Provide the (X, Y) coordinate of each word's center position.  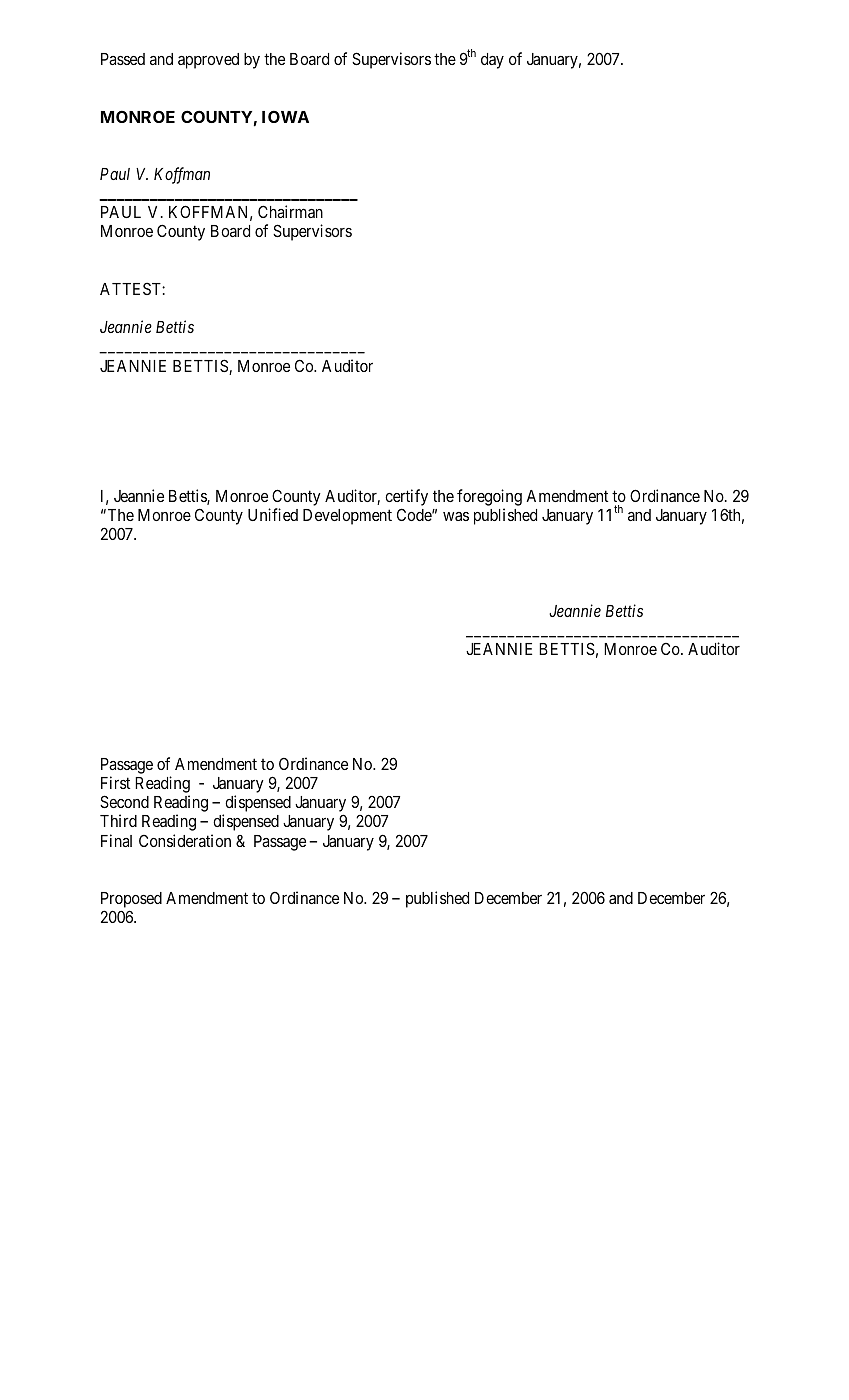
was (456, 516)
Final (116, 840)
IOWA (285, 116)
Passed (123, 59)
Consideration (185, 840)
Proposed (131, 901)
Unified (273, 514)
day (492, 61)
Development (347, 517)
